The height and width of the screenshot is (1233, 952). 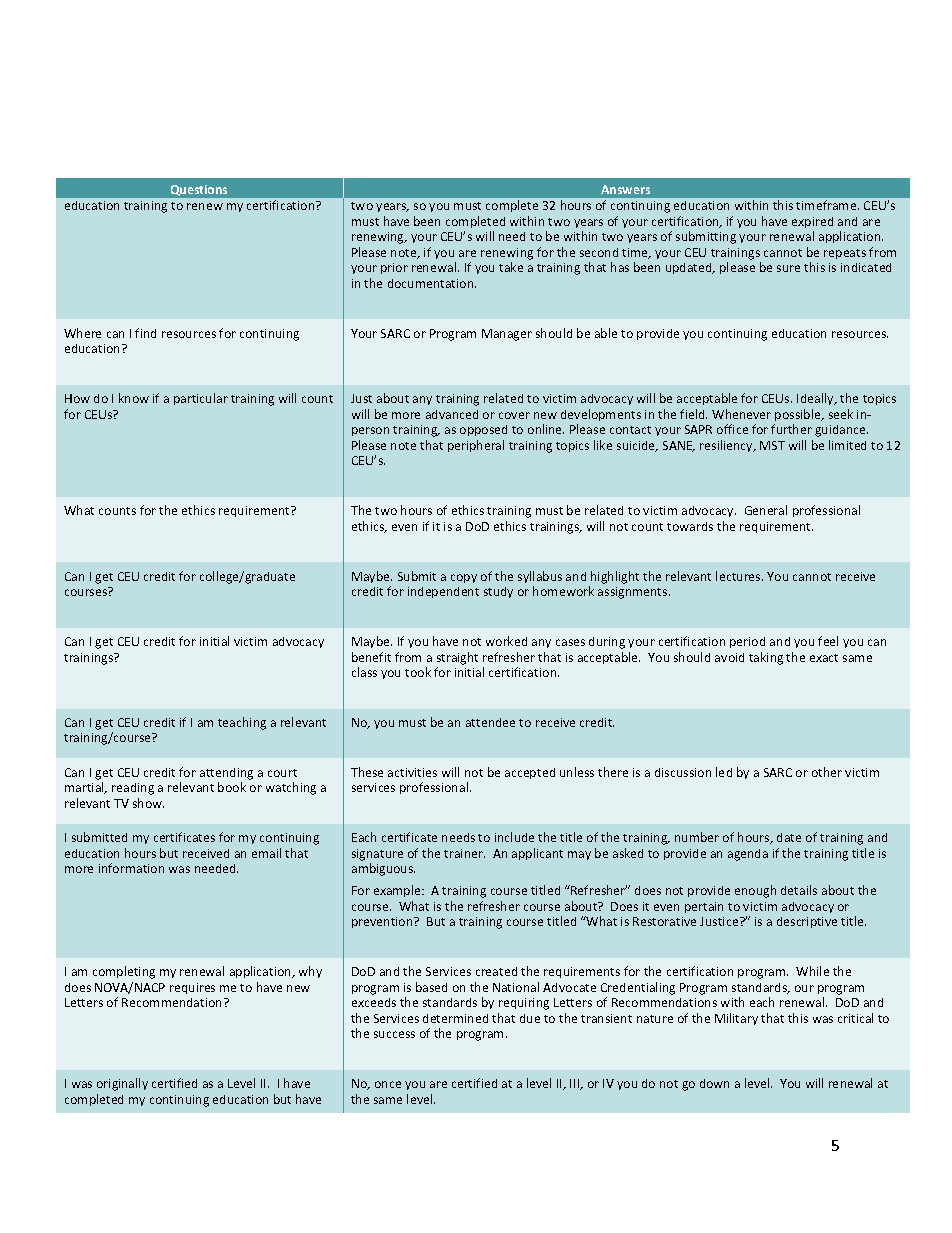 I want to click on further, so click(x=791, y=429).
